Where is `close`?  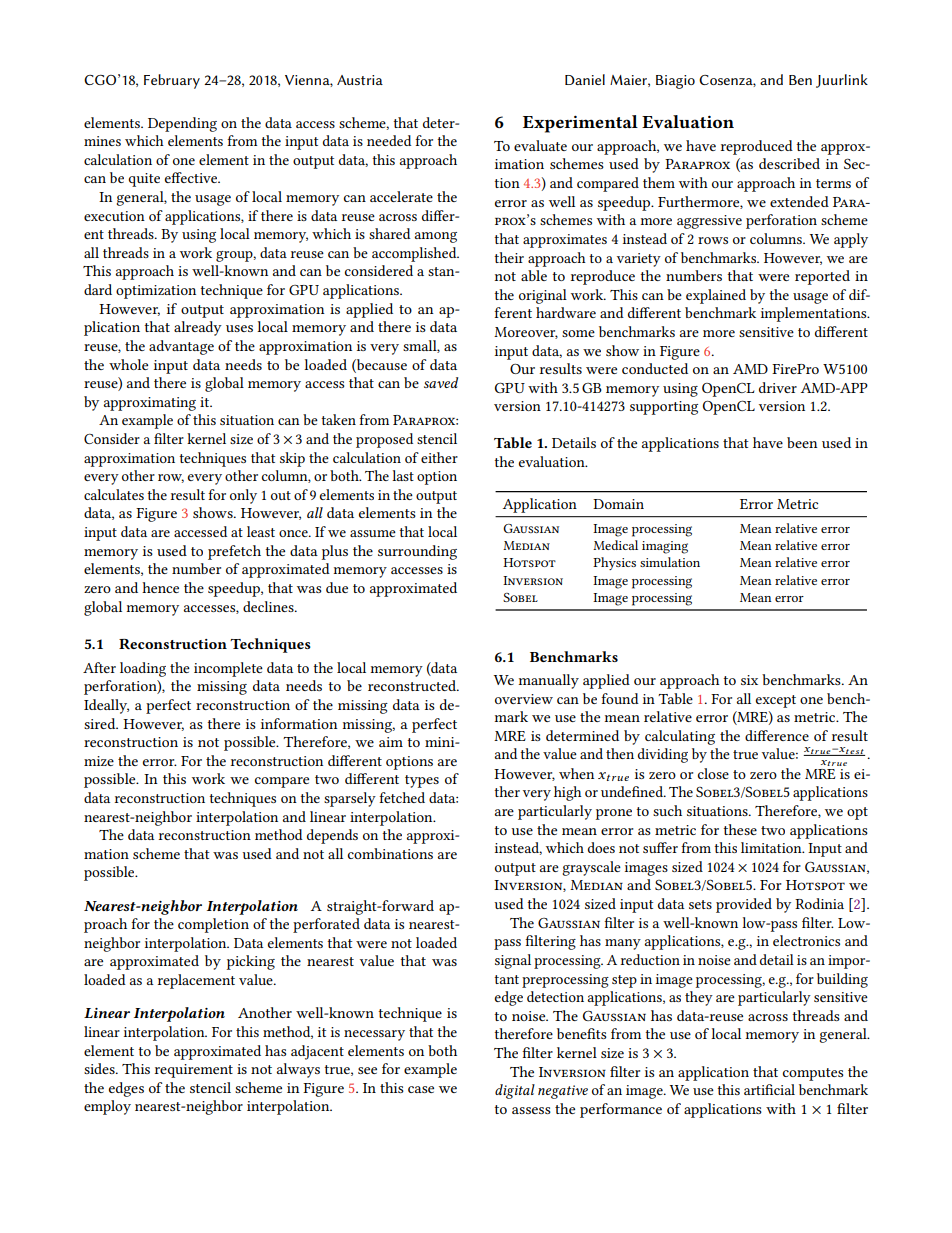 close is located at coordinates (713, 773).
